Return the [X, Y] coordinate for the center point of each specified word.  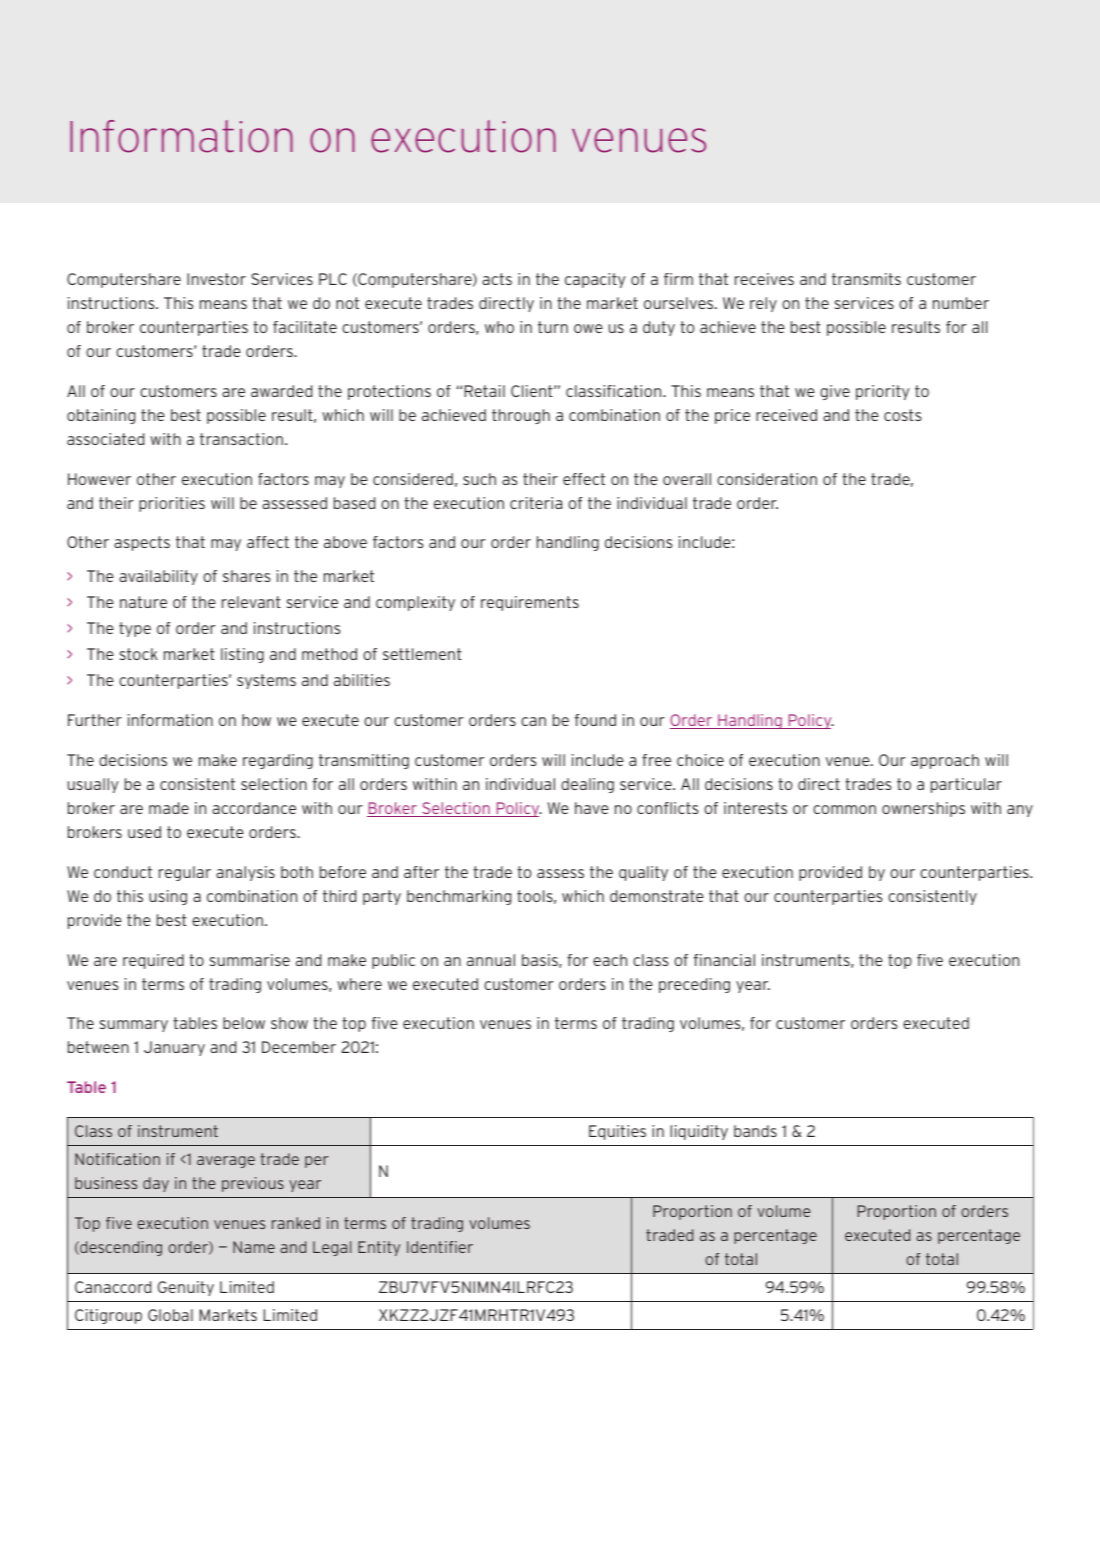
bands [755, 1131]
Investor [216, 279]
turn [553, 327]
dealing [587, 785]
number [961, 303]
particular [966, 785]
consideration [767, 479]
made [169, 808]
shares [247, 576]
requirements [530, 603]
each [610, 960]
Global [170, 1315]
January [174, 1048]
